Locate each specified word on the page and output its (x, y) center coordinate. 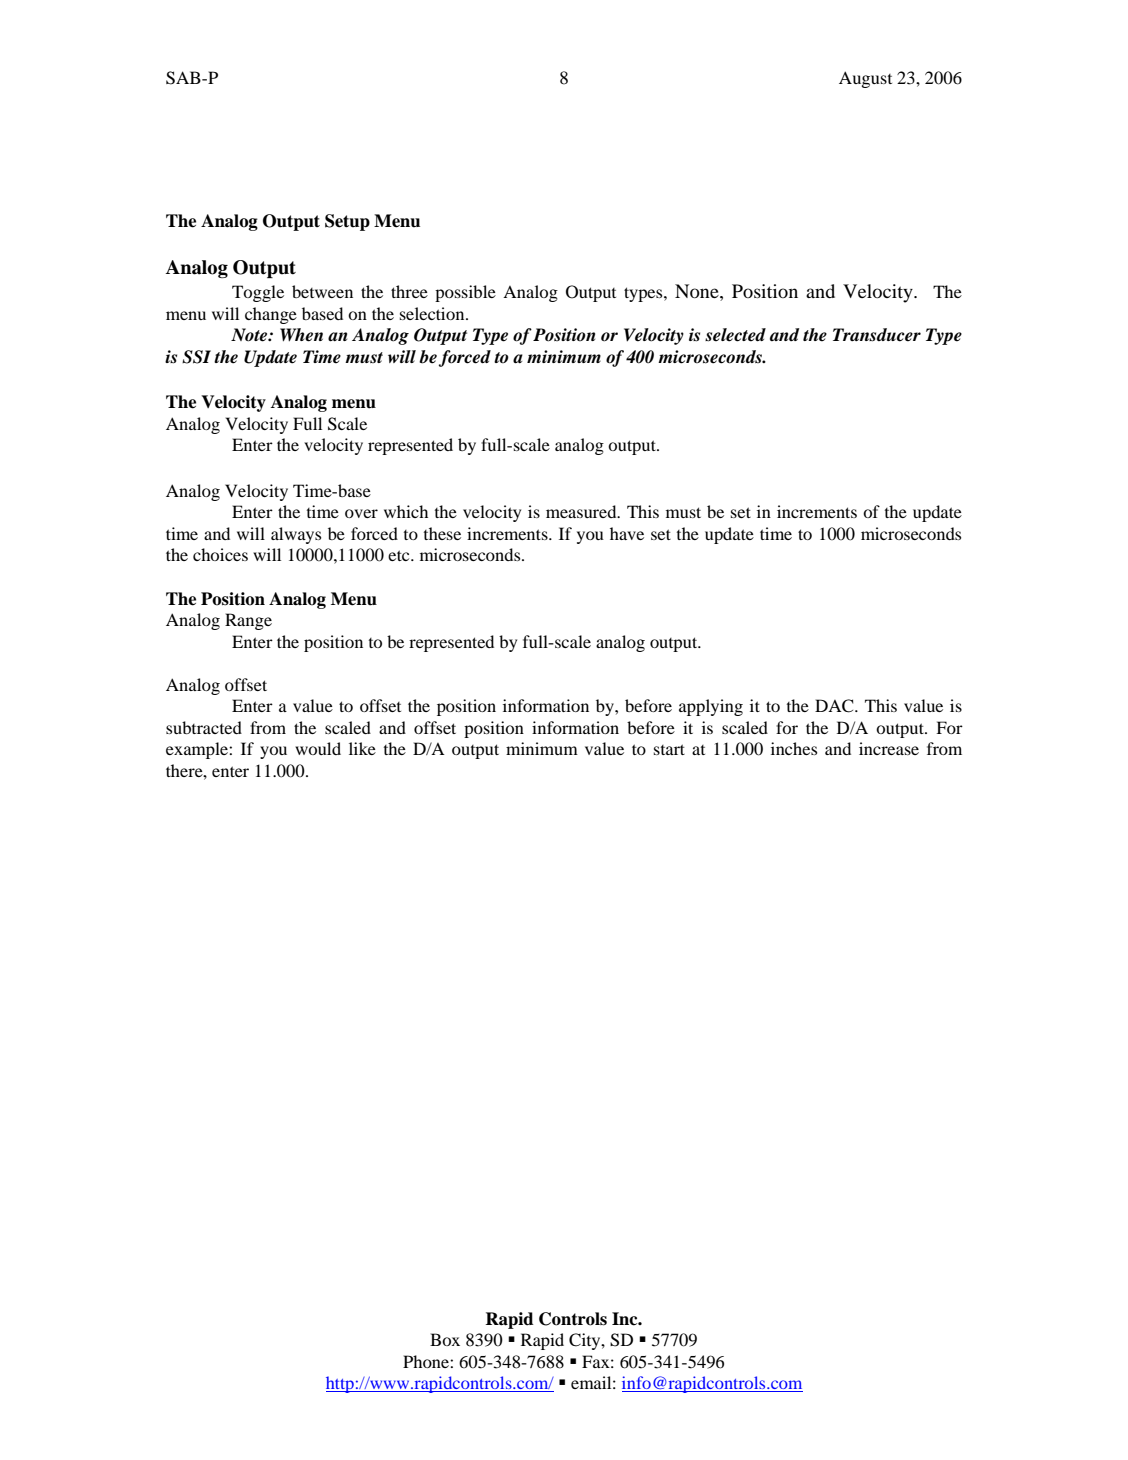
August (865, 79)
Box (445, 1339)
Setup (347, 222)
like (362, 748)
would (318, 748)
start (669, 749)
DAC (835, 706)
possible (465, 293)
